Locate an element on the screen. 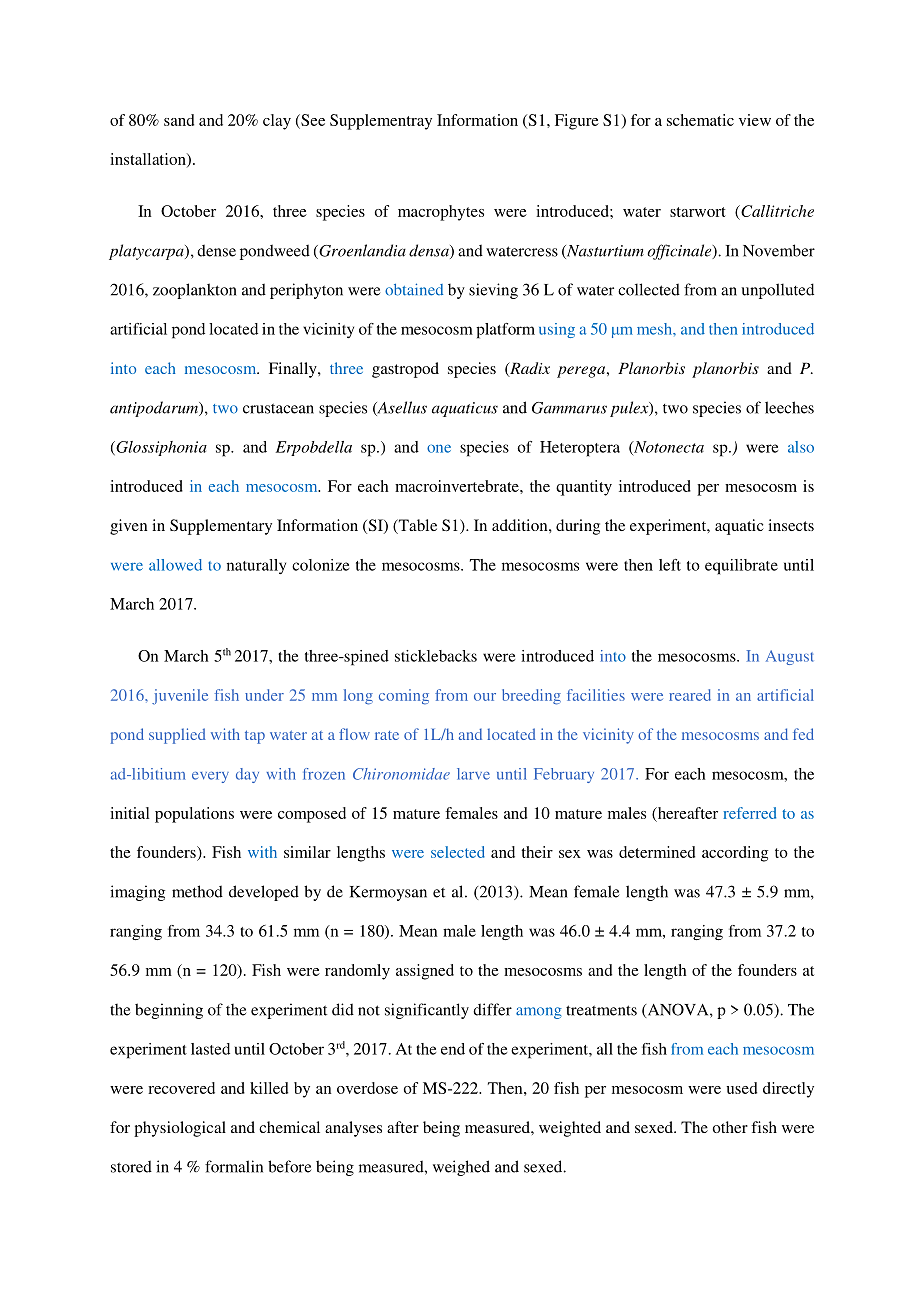 This screenshot has height=1308, width=924. sticklebacks is located at coordinates (436, 656).
